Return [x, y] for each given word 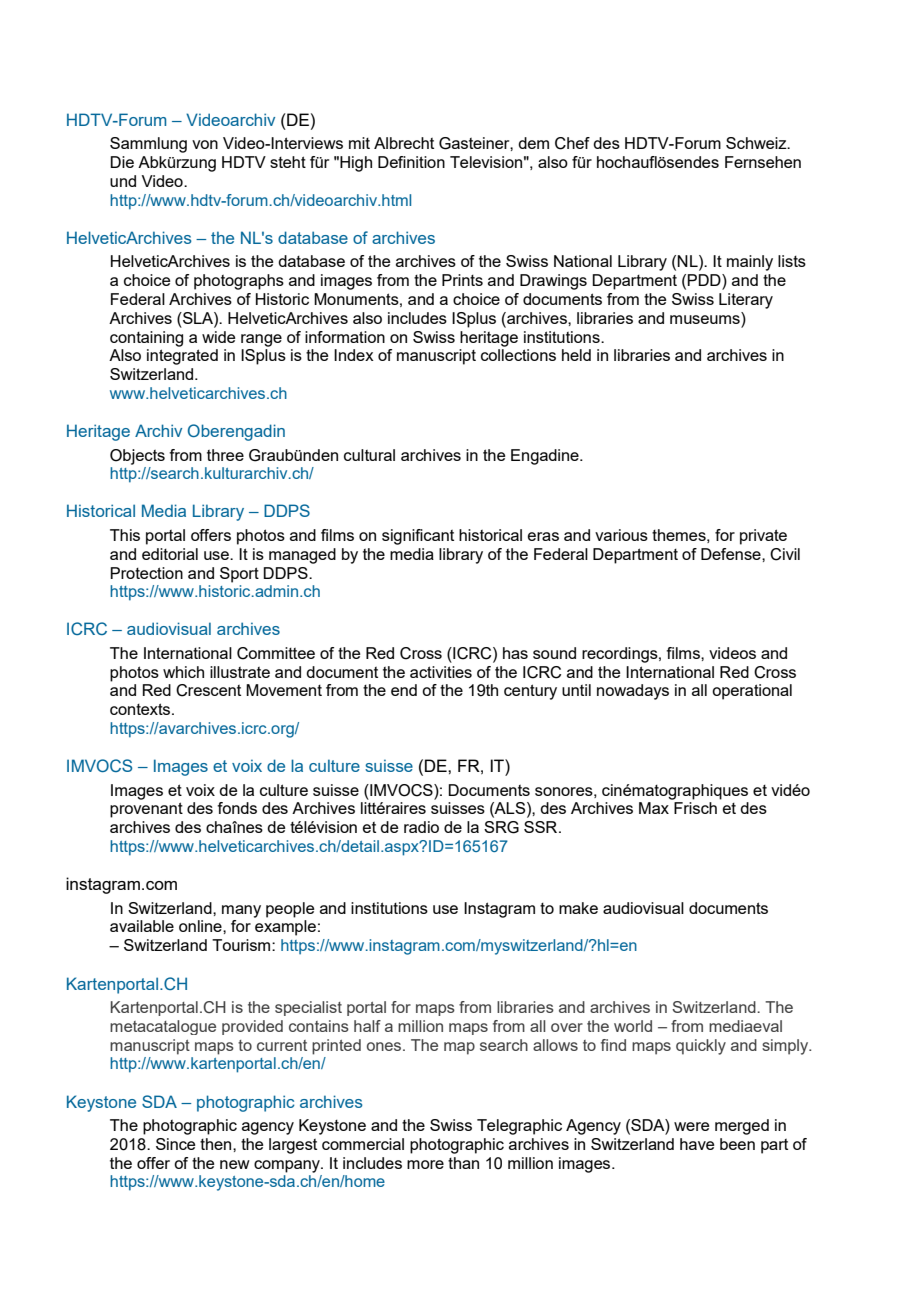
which [183, 672]
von [205, 144]
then [217, 1144]
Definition [411, 162]
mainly [750, 263]
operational [752, 692]
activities [441, 672]
